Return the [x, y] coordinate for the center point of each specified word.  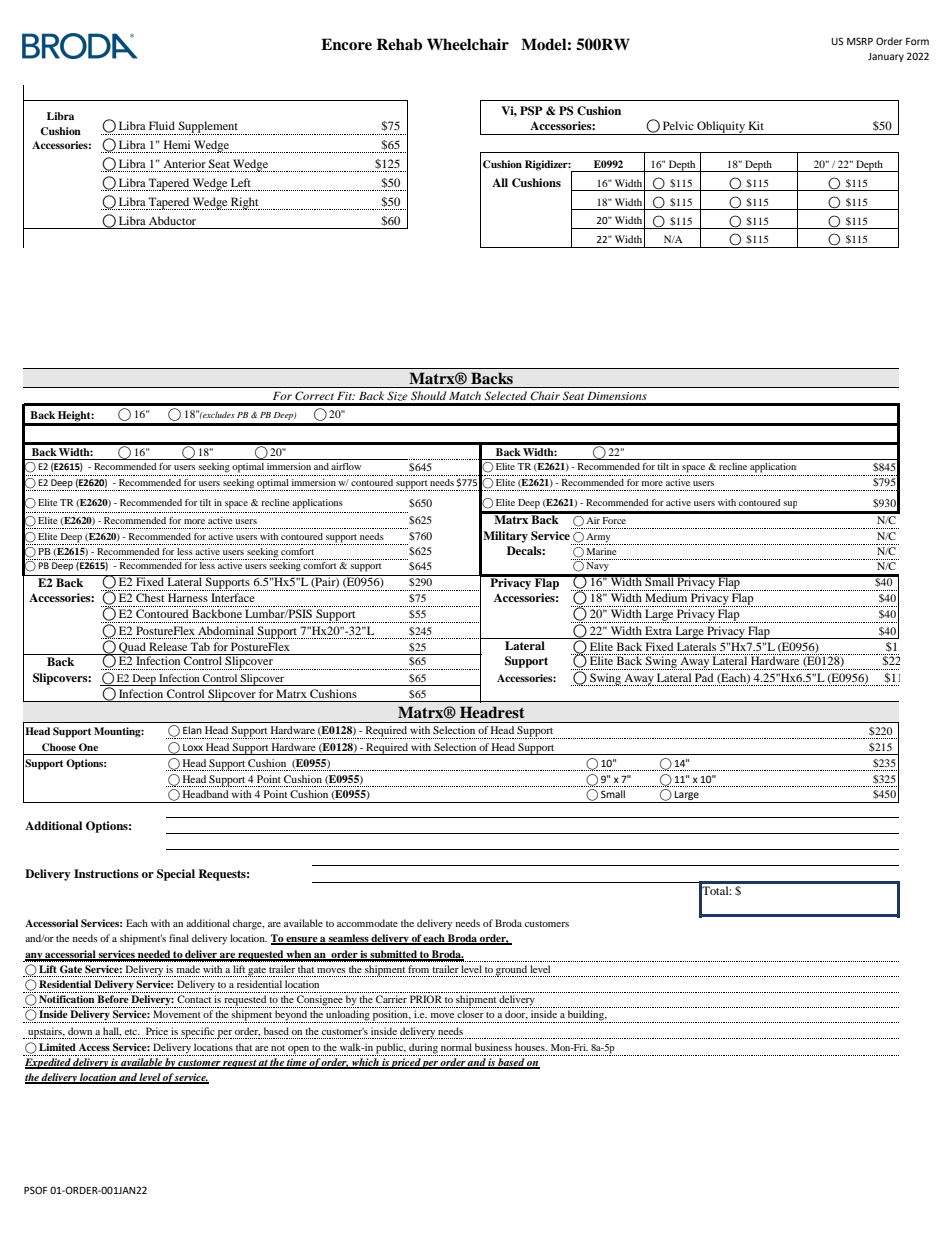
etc [132, 1032]
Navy [597, 565]
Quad [132, 648]
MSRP [860, 41]
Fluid [162, 125]
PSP [531, 111]
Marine [602, 551]
